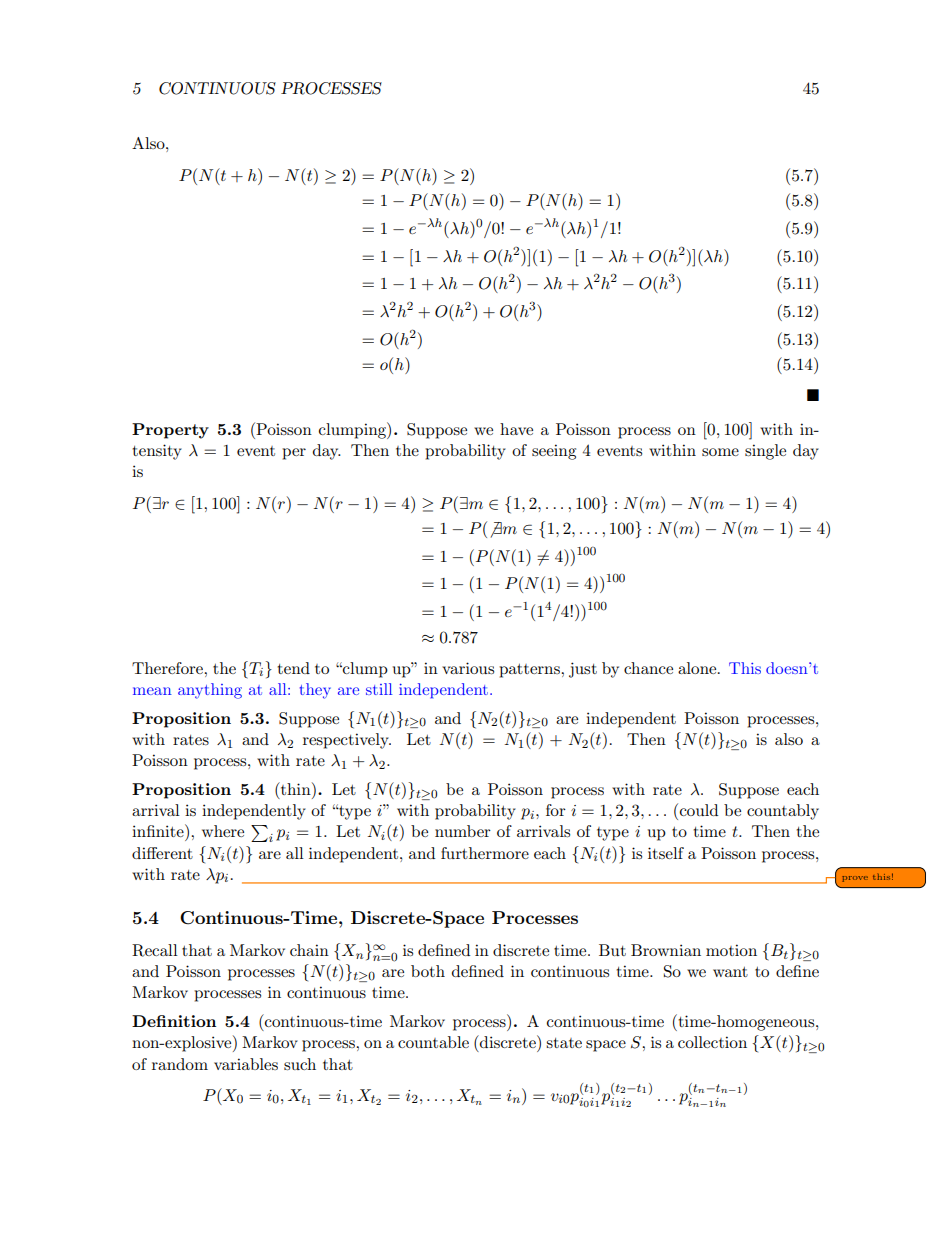 Image resolution: width=952 pixels, height=1233 pixels. Describe the element at coordinates (698, 668) in the screenshot. I see `alone` at that location.
